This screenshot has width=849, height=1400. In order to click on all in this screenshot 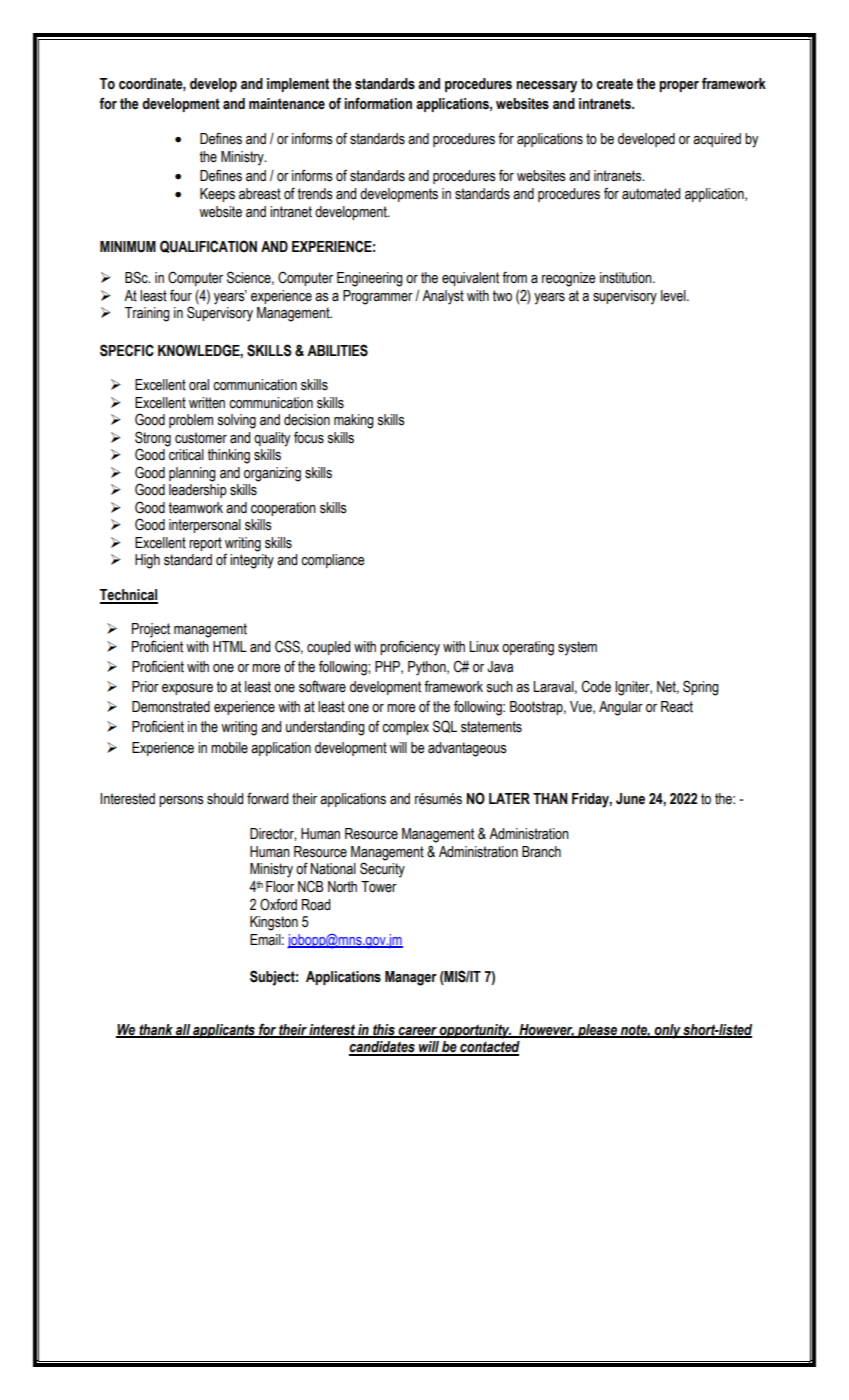, I will do `click(183, 1031)`.
